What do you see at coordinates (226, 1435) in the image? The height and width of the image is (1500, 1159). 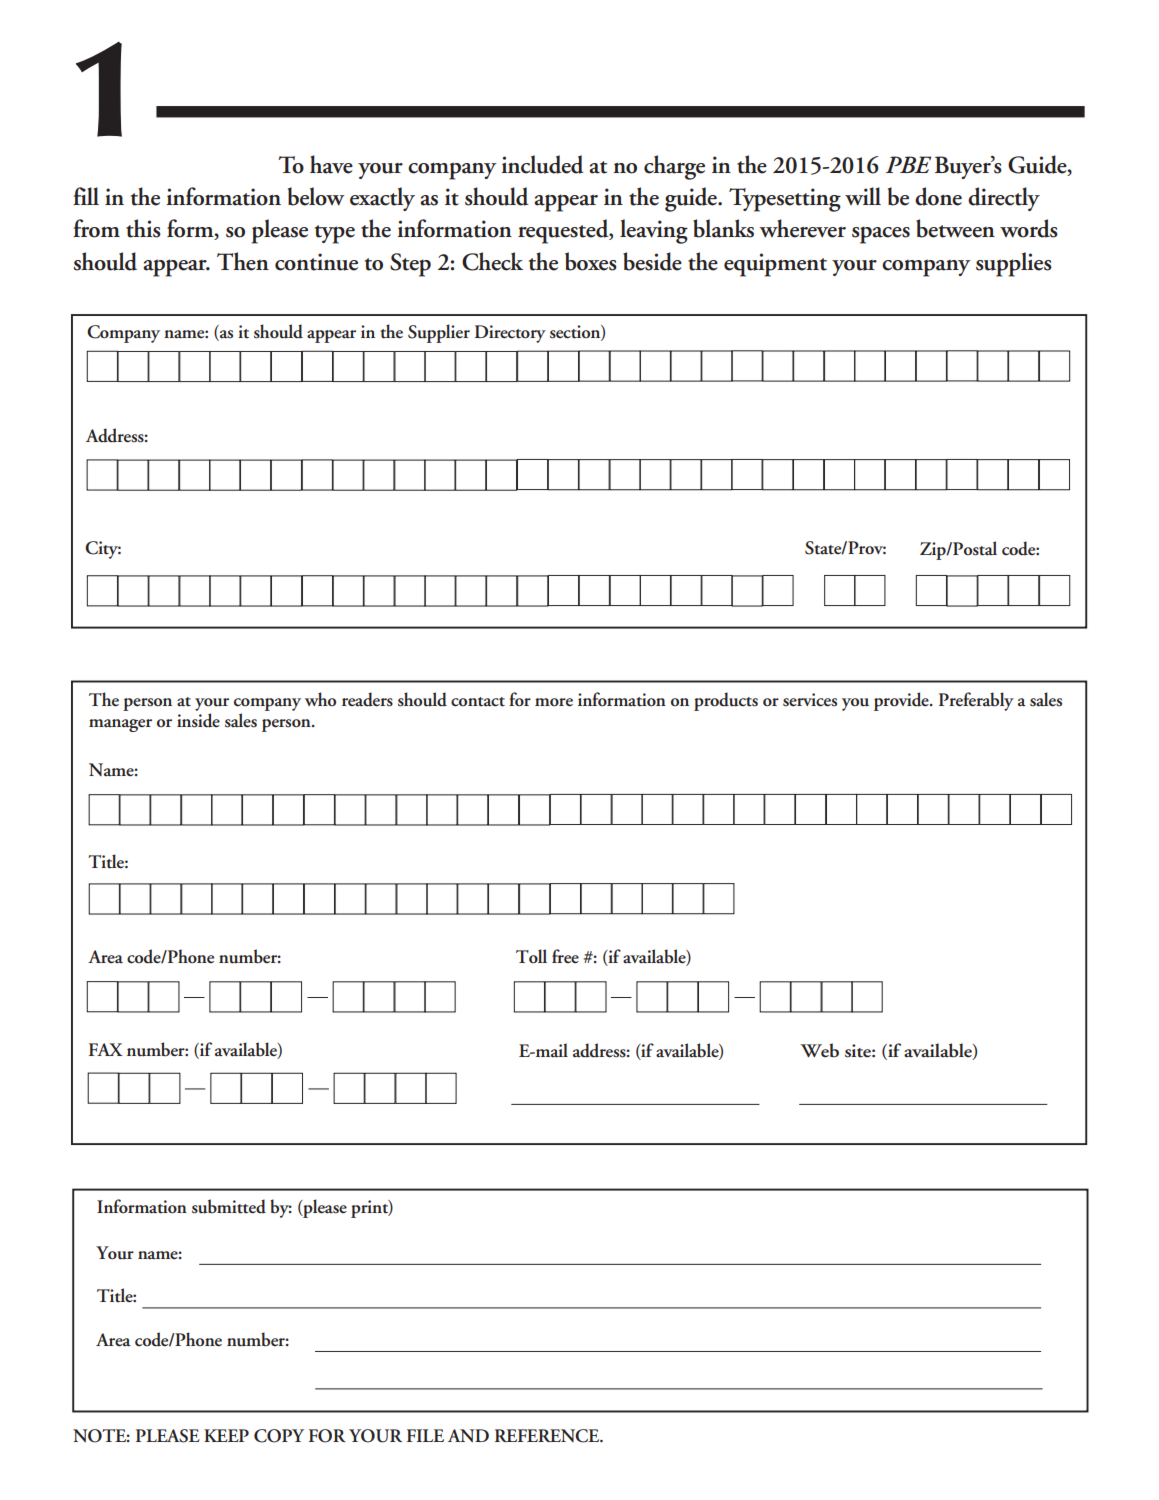 I see `KEEP` at bounding box center [226, 1435].
